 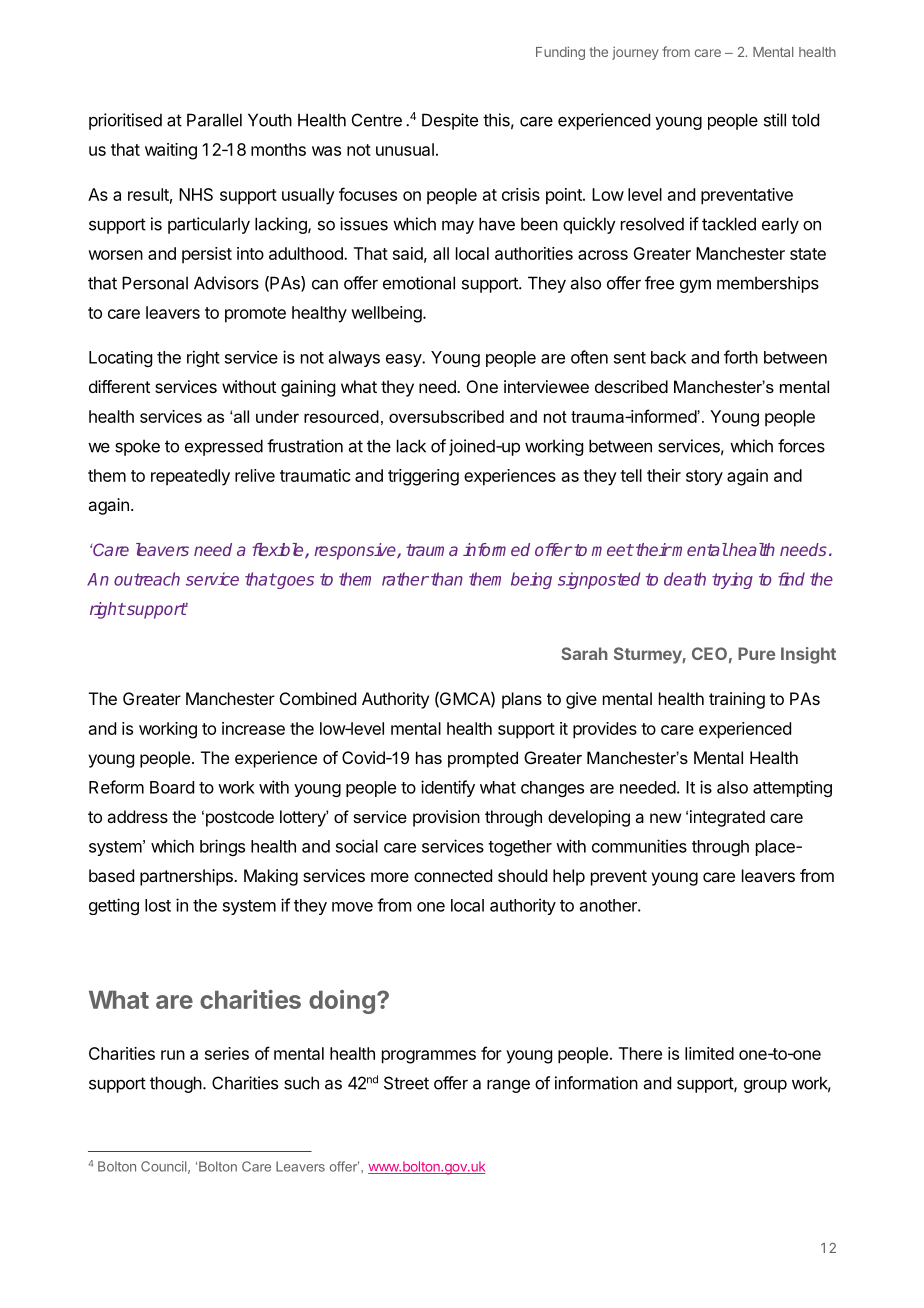 What do you see at coordinates (450, 121) in the page?
I see `Despite` at bounding box center [450, 121].
